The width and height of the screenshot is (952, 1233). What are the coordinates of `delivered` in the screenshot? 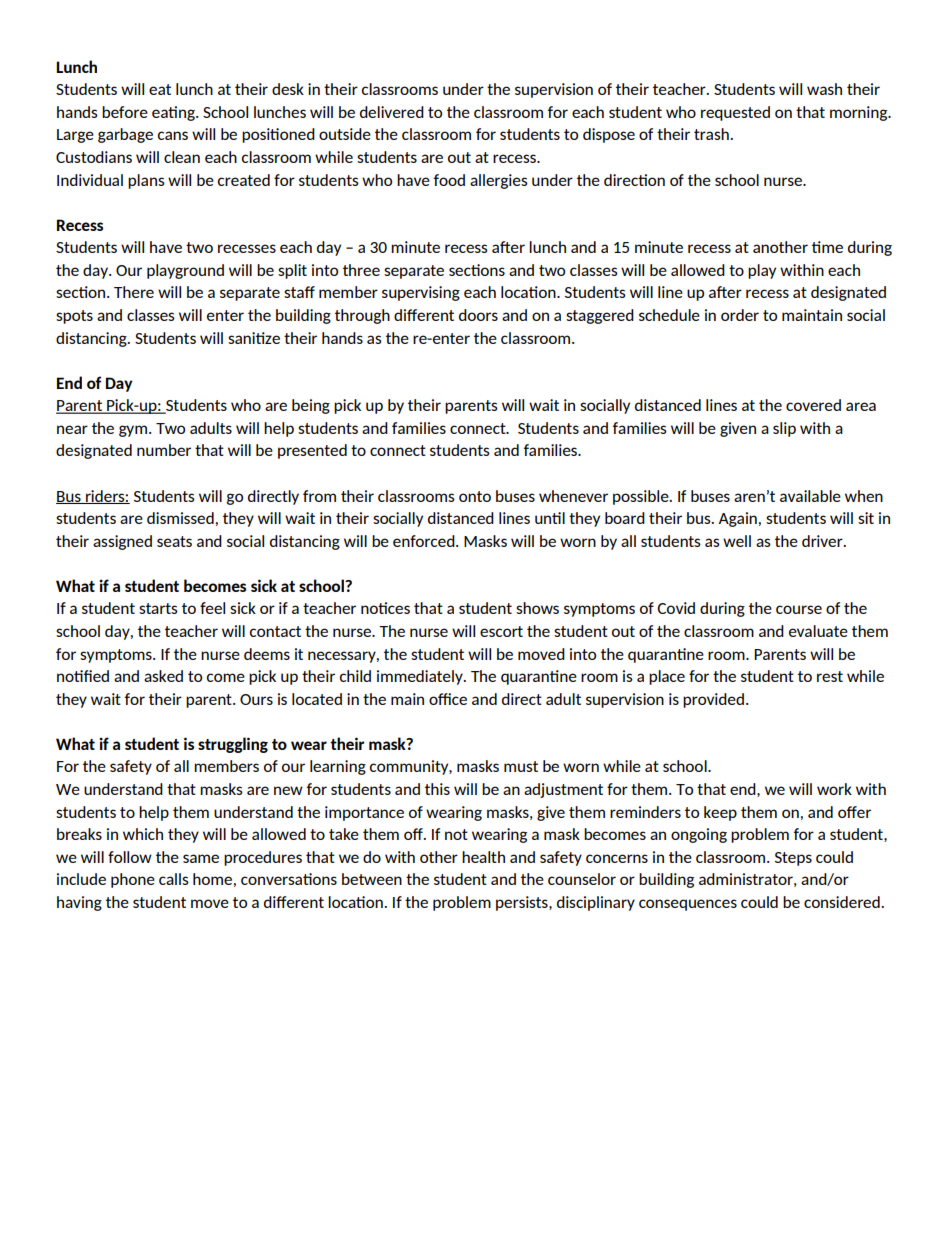 It's located at (392, 112).
